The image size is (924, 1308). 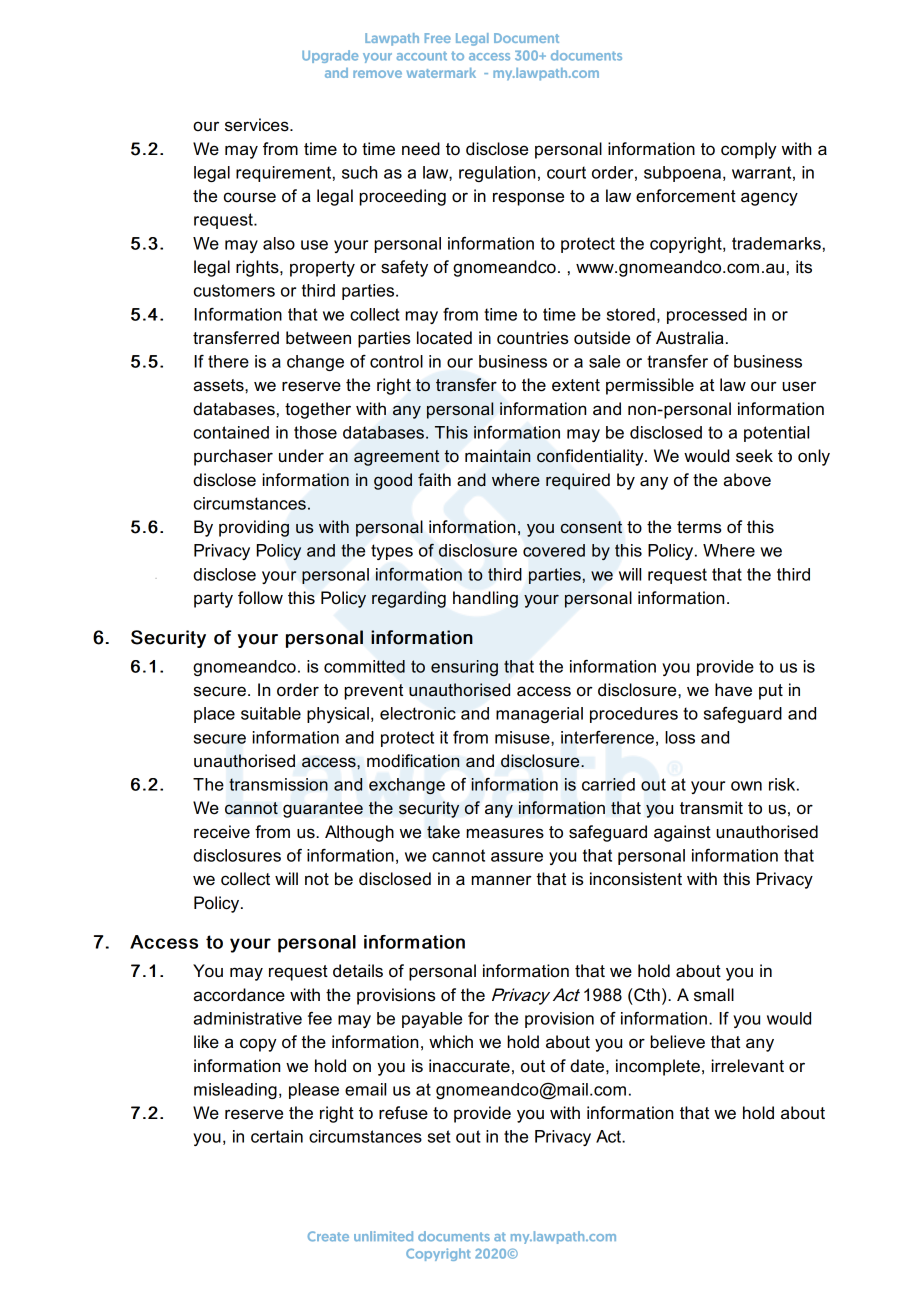 What do you see at coordinates (523, 738) in the page?
I see `misuse` at bounding box center [523, 738].
